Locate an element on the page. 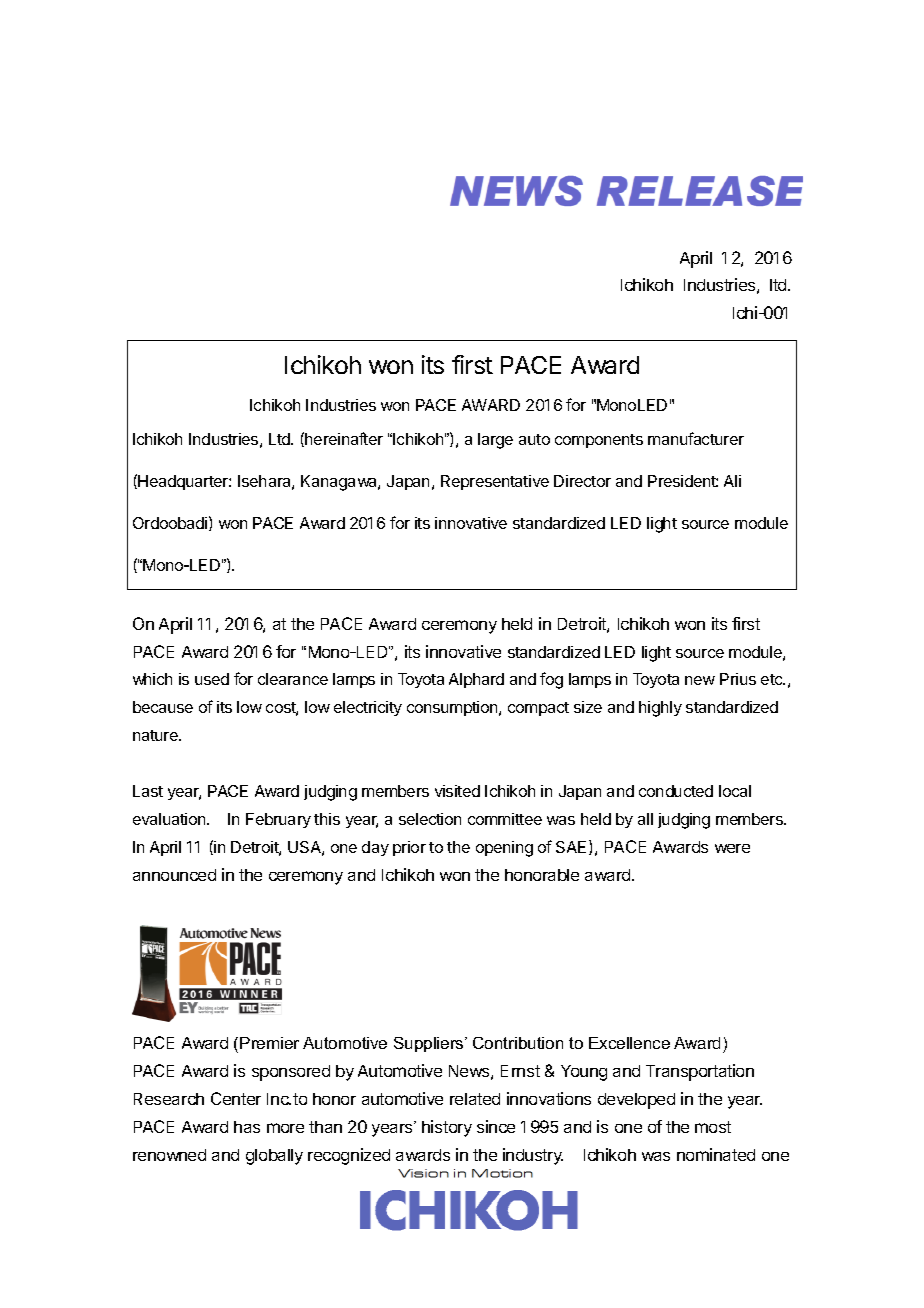 This page has width=924, height=1308. were is located at coordinates (732, 848).
